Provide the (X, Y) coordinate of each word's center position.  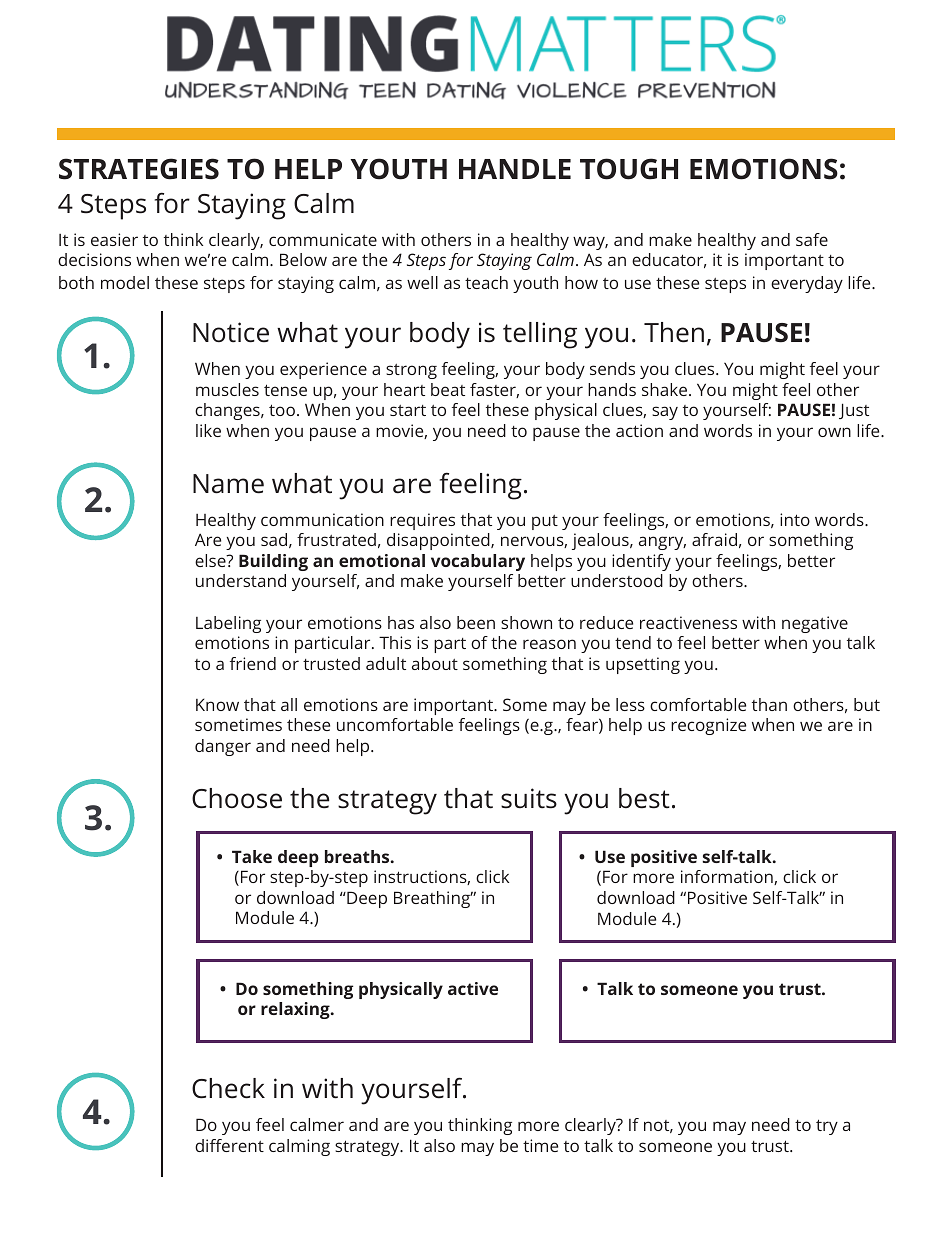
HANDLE (515, 169)
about (435, 663)
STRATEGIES (139, 169)
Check (228, 1088)
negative (815, 624)
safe (812, 239)
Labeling (228, 624)
